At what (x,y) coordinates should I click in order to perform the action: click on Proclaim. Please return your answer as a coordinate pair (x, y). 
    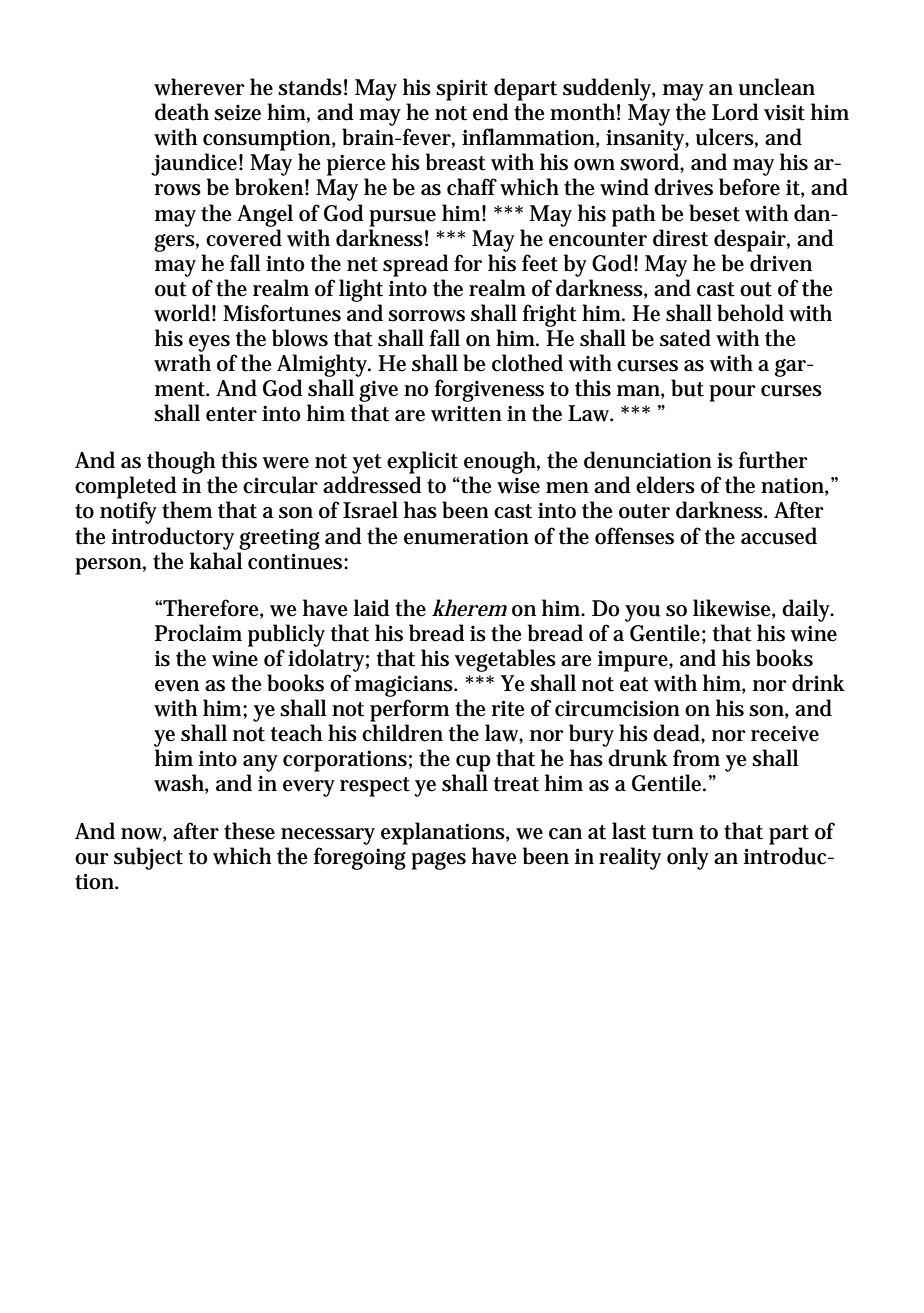
    Looking at the image, I should click on (198, 633).
